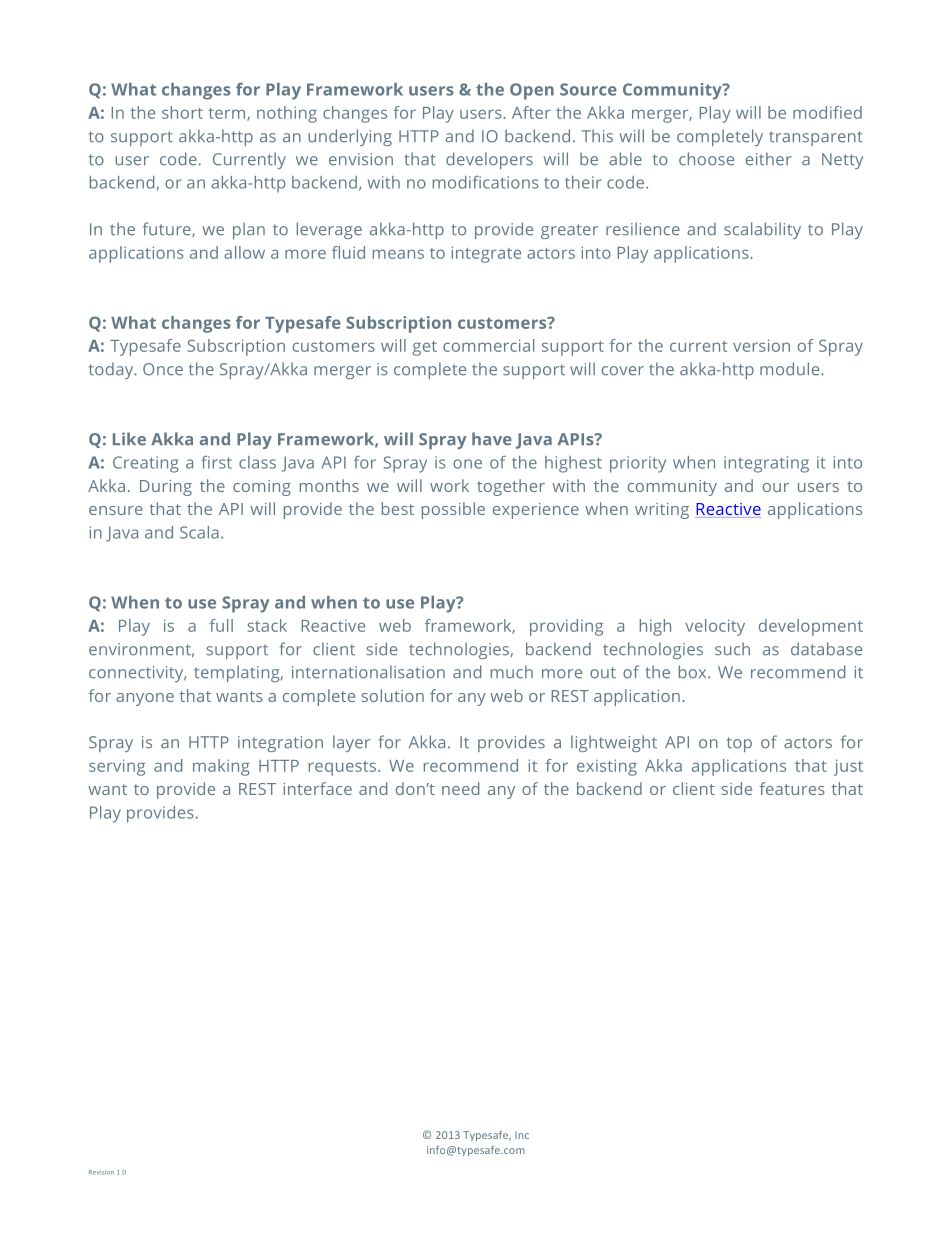 The image size is (952, 1233). Describe the element at coordinates (216, 462) in the image. I see `first` at that location.
